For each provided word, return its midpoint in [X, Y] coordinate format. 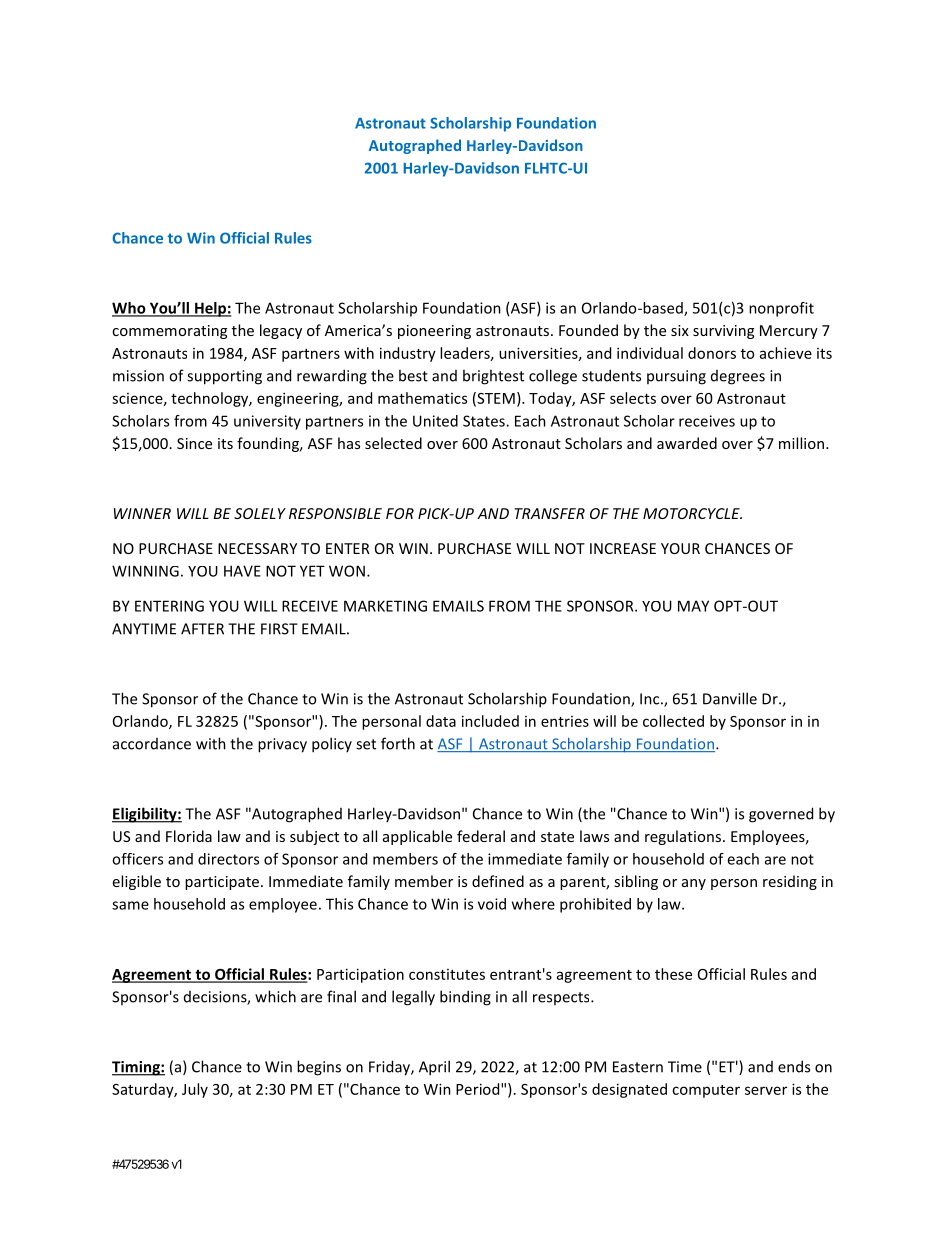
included [490, 721]
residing [790, 882]
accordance [152, 744]
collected [673, 721]
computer [706, 1091]
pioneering [434, 332]
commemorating [169, 332]
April [434, 1068]
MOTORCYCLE [692, 513]
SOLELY [260, 513]
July [195, 1090]
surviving [723, 332]
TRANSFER [549, 513]
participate [222, 883]
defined [498, 881]
